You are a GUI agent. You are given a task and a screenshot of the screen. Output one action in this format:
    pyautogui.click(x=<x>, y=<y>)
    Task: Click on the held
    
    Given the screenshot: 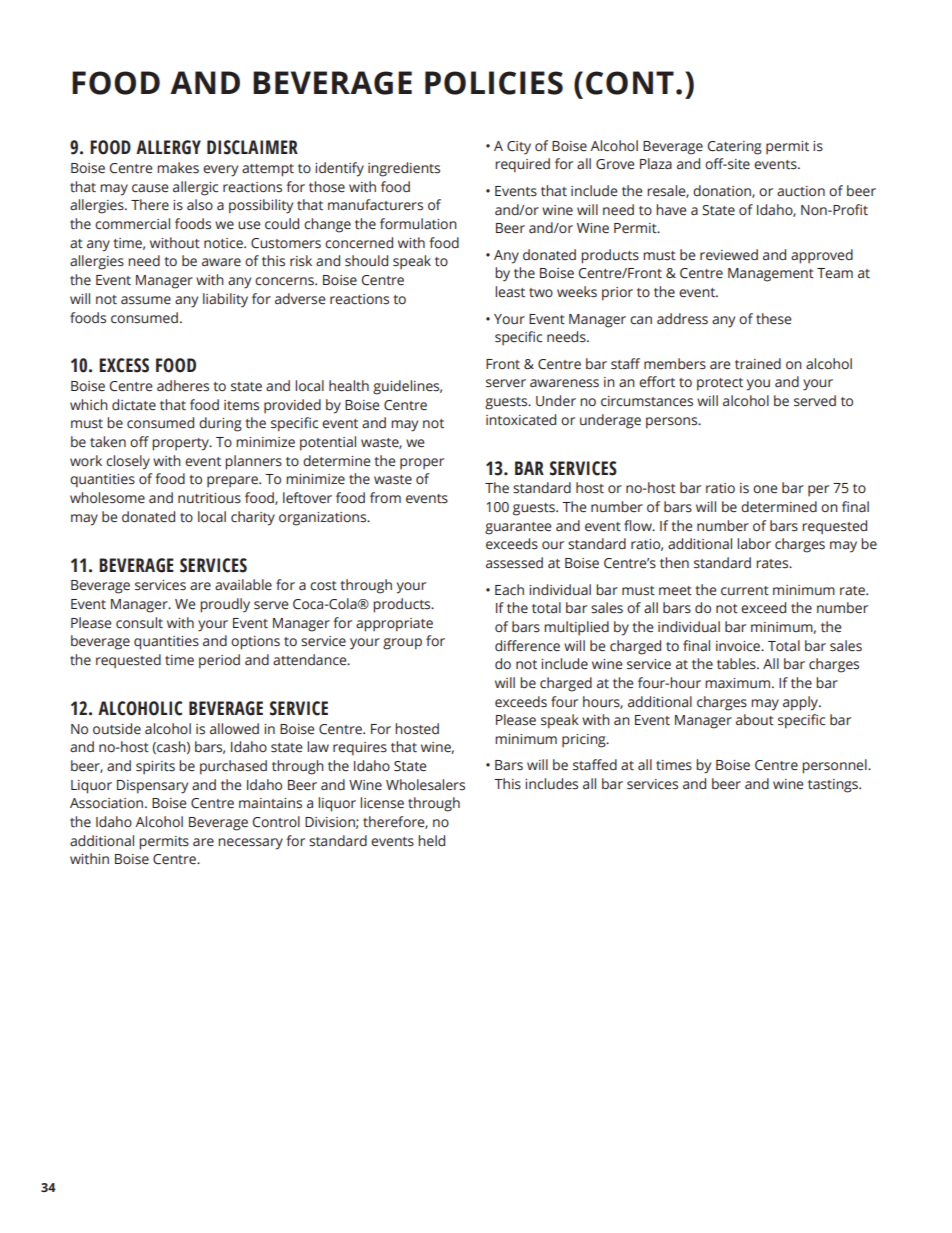 What is the action you would take?
    pyautogui.click(x=431, y=841)
